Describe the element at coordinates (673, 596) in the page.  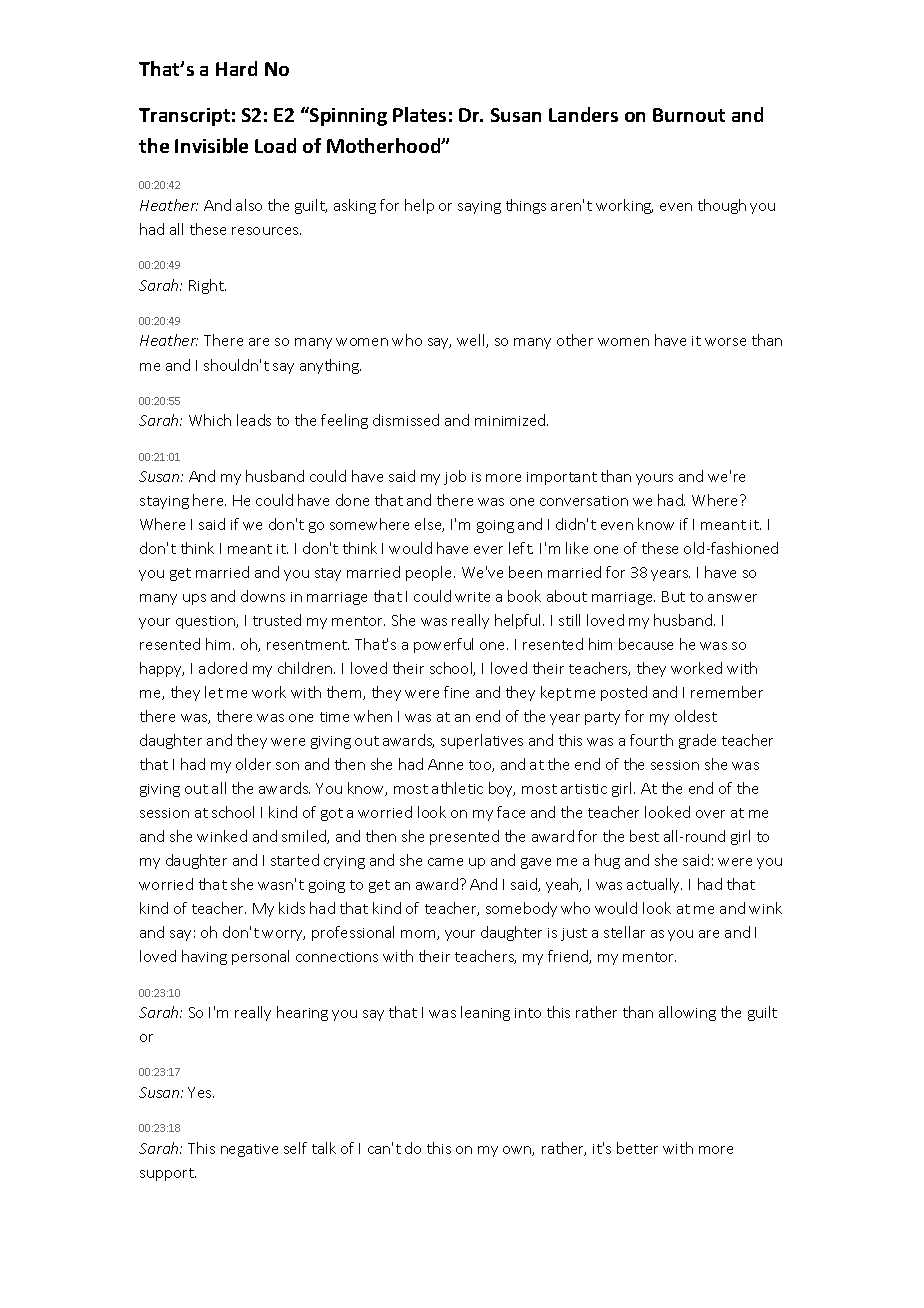
I see `But` at that location.
